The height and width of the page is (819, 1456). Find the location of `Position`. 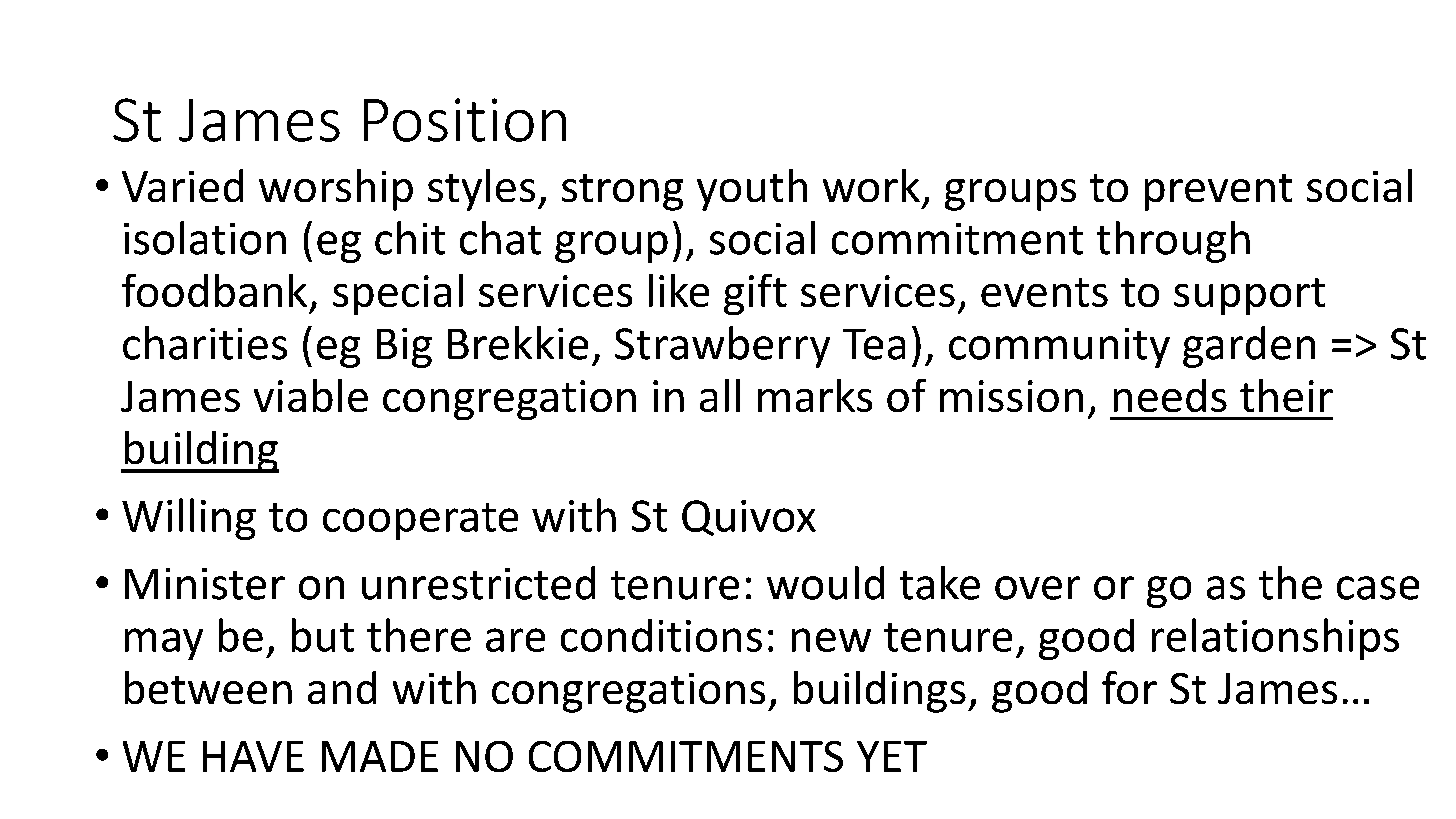

Position is located at coordinates (465, 120).
